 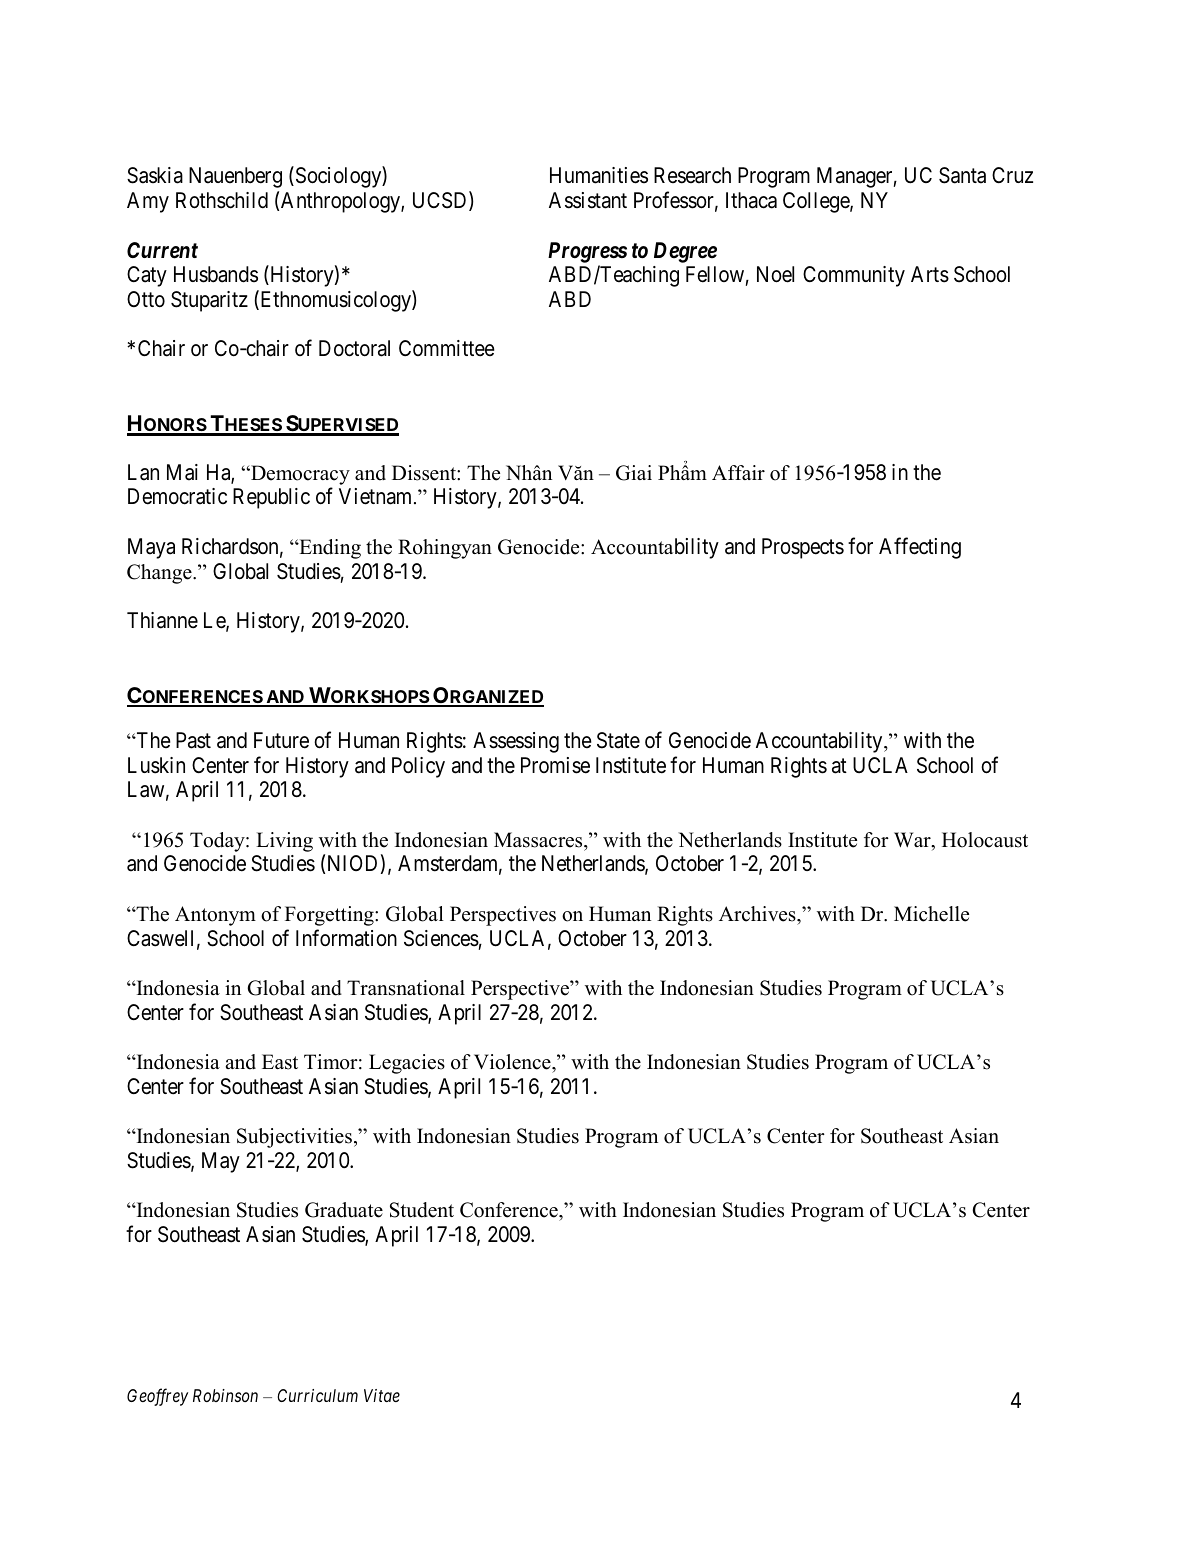 I want to click on Robinson, so click(x=225, y=1395).
